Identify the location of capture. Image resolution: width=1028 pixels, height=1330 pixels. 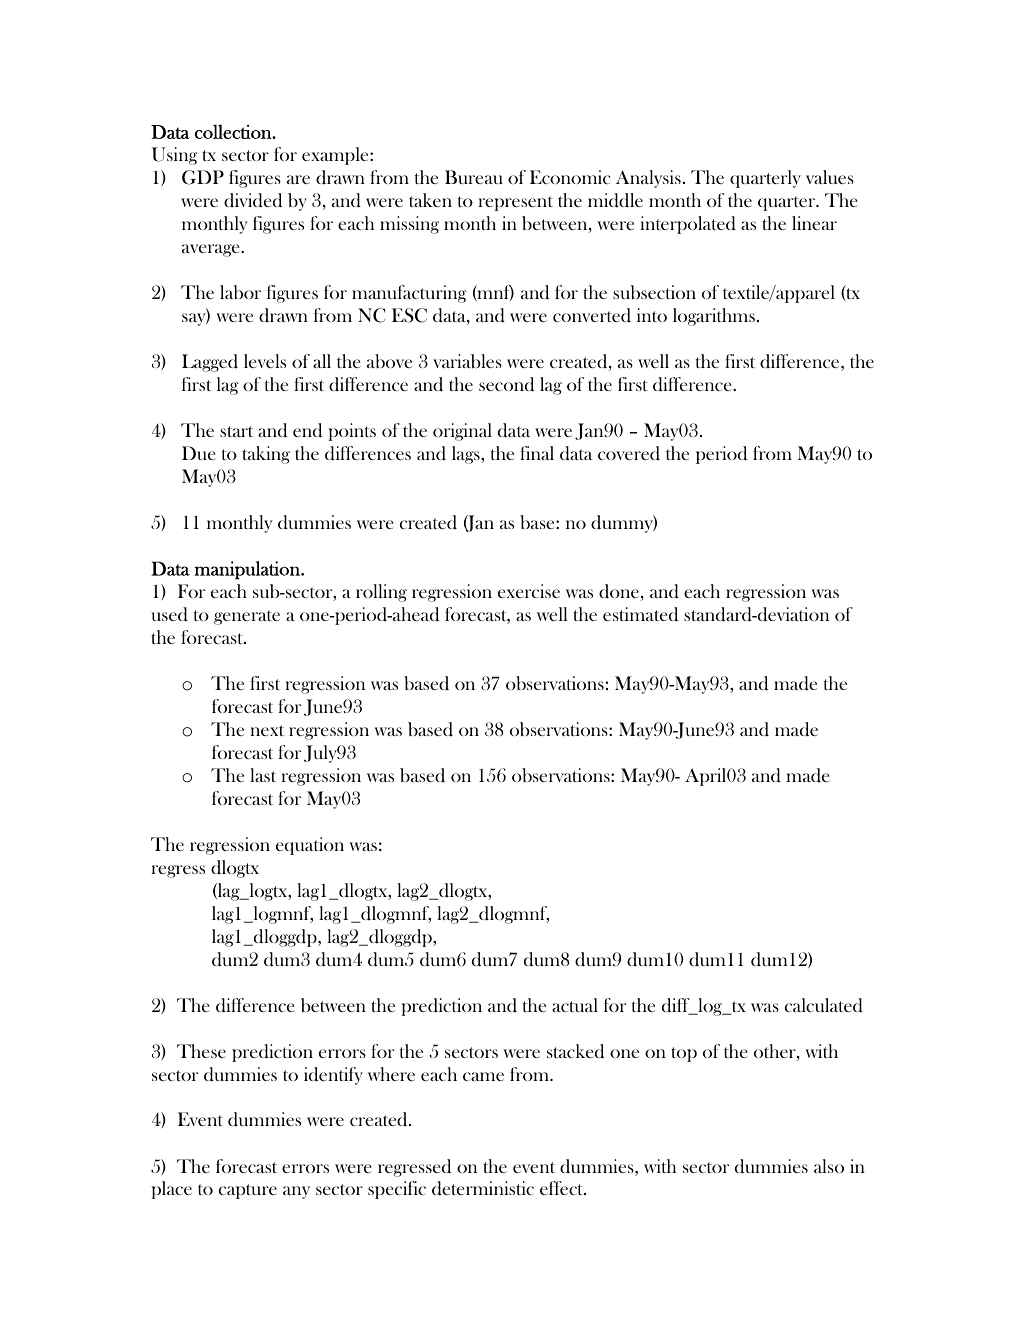
(248, 1191).
